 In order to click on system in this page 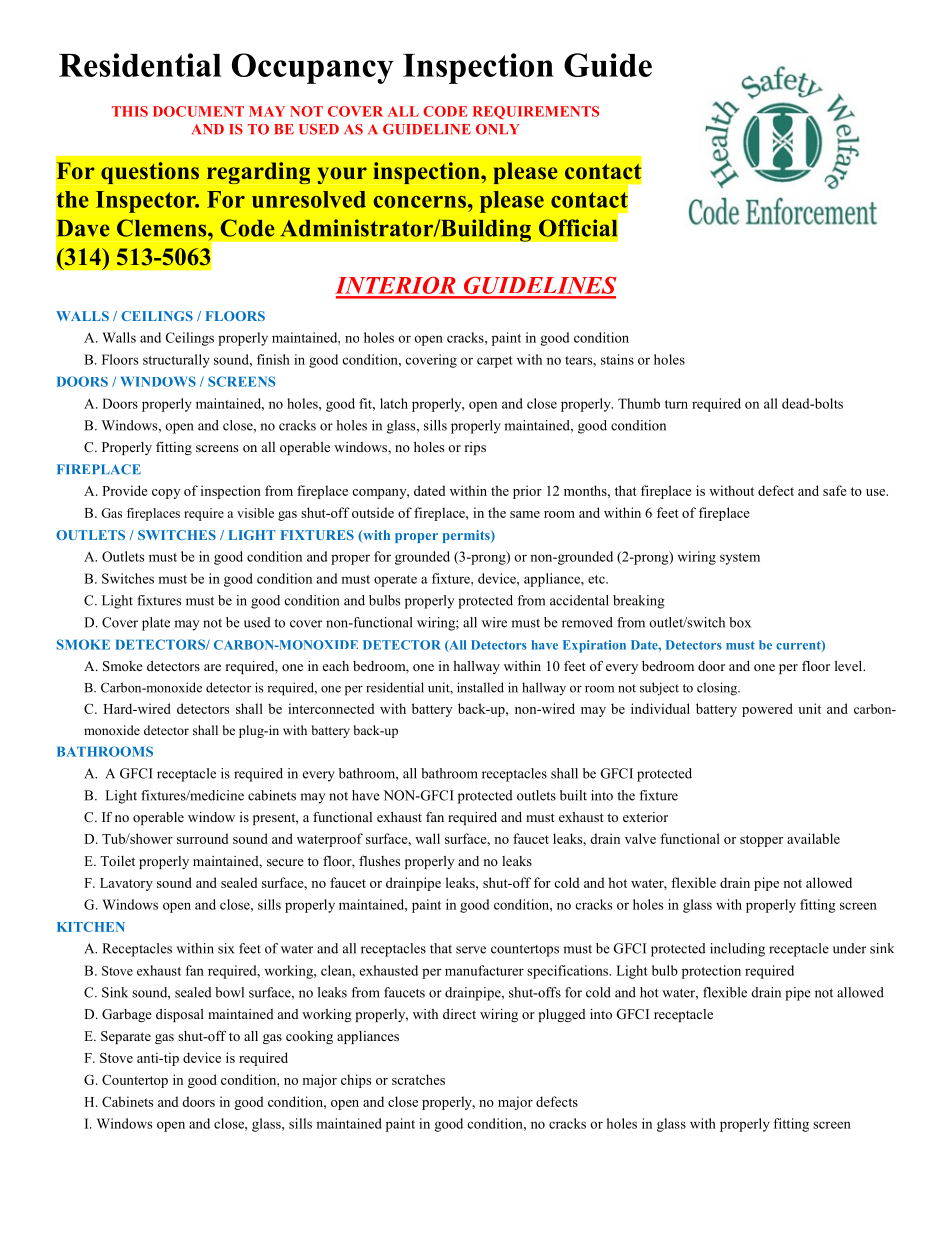, I will do `click(740, 559)`.
